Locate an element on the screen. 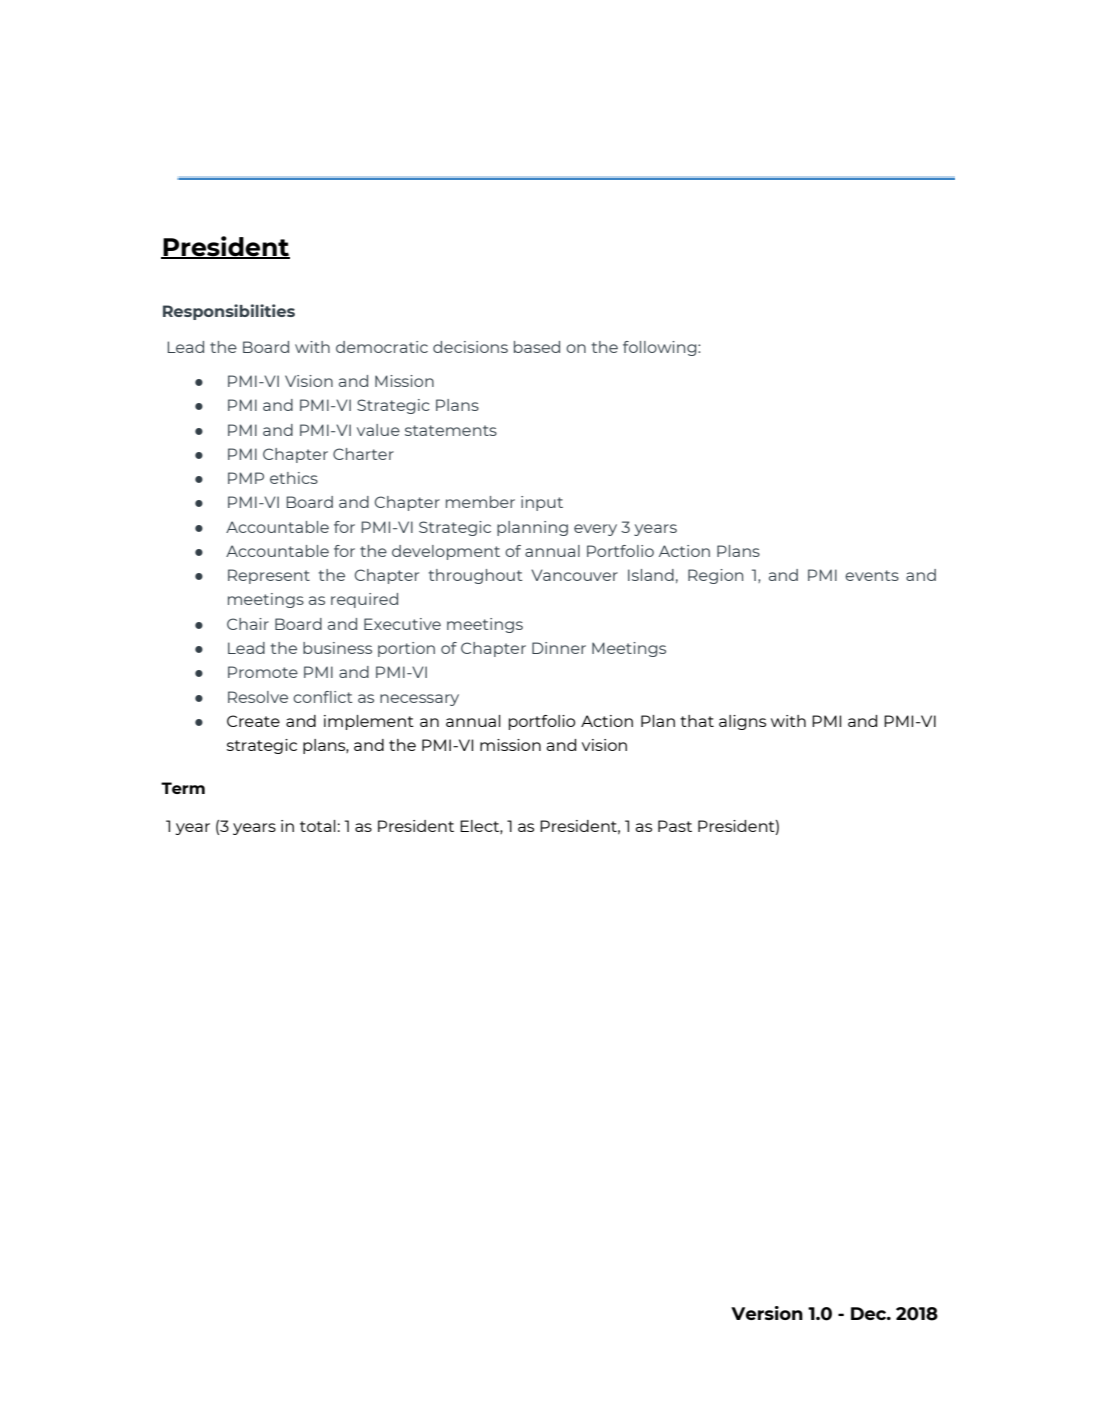 This screenshot has height=1424, width=1100. Responsibilities is located at coordinates (229, 312).
